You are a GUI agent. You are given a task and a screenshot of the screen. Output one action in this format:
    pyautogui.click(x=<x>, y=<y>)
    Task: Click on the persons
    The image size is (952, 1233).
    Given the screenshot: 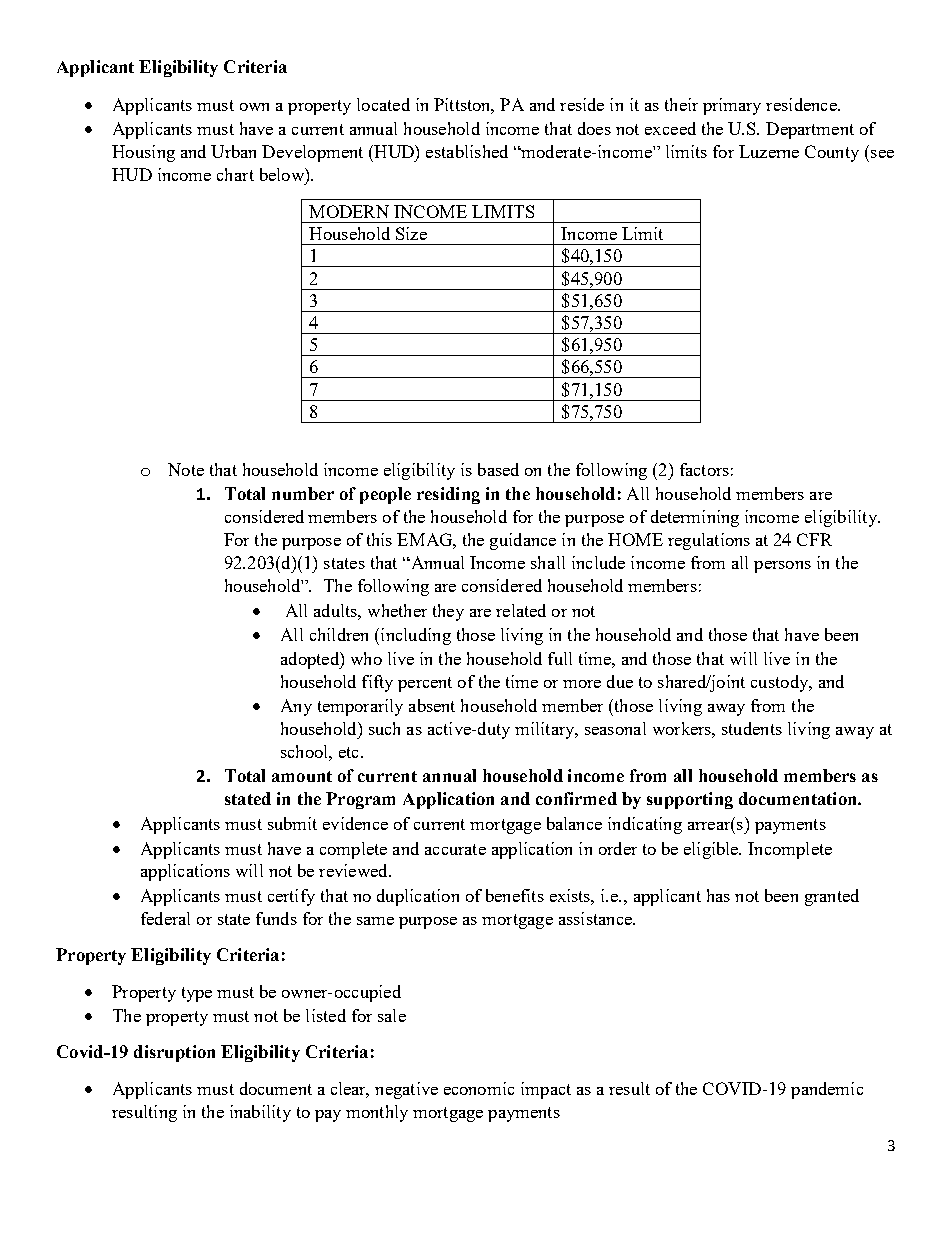 What is the action you would take?
    pyautogui.click(x=782, y=567)
